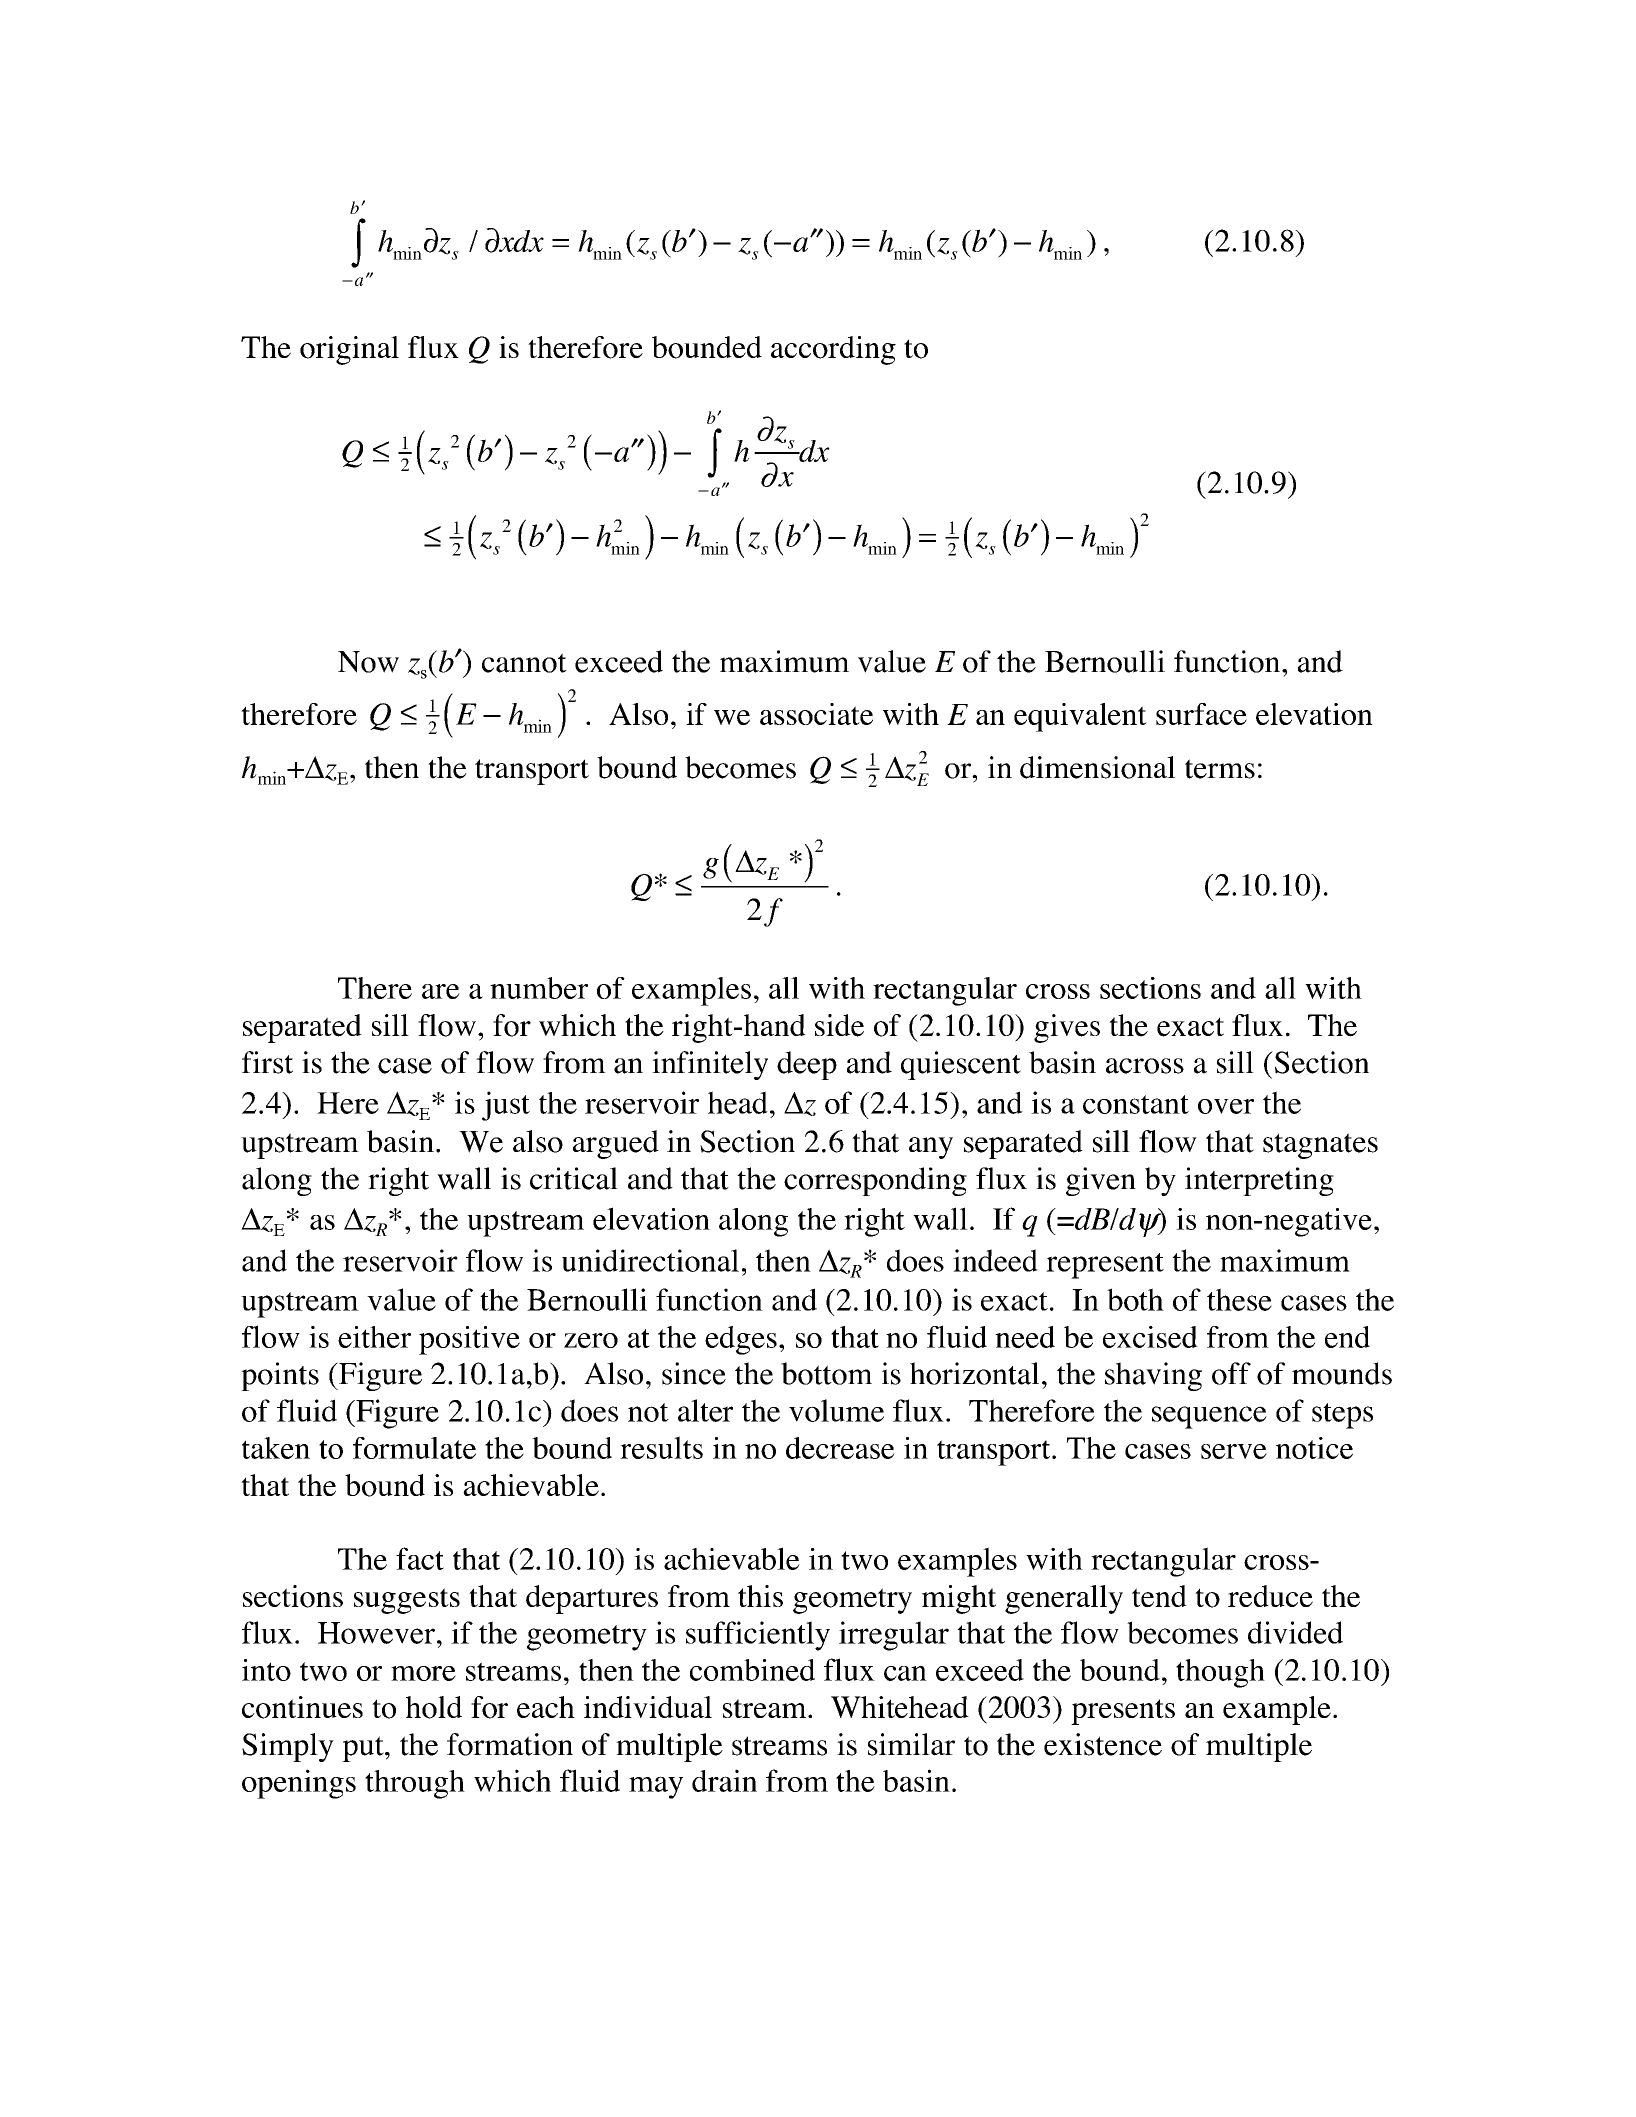  What do you see at coordinates (1201, 714) in the screenshot?
I see `surface` at bounding box center [1201, 714].
